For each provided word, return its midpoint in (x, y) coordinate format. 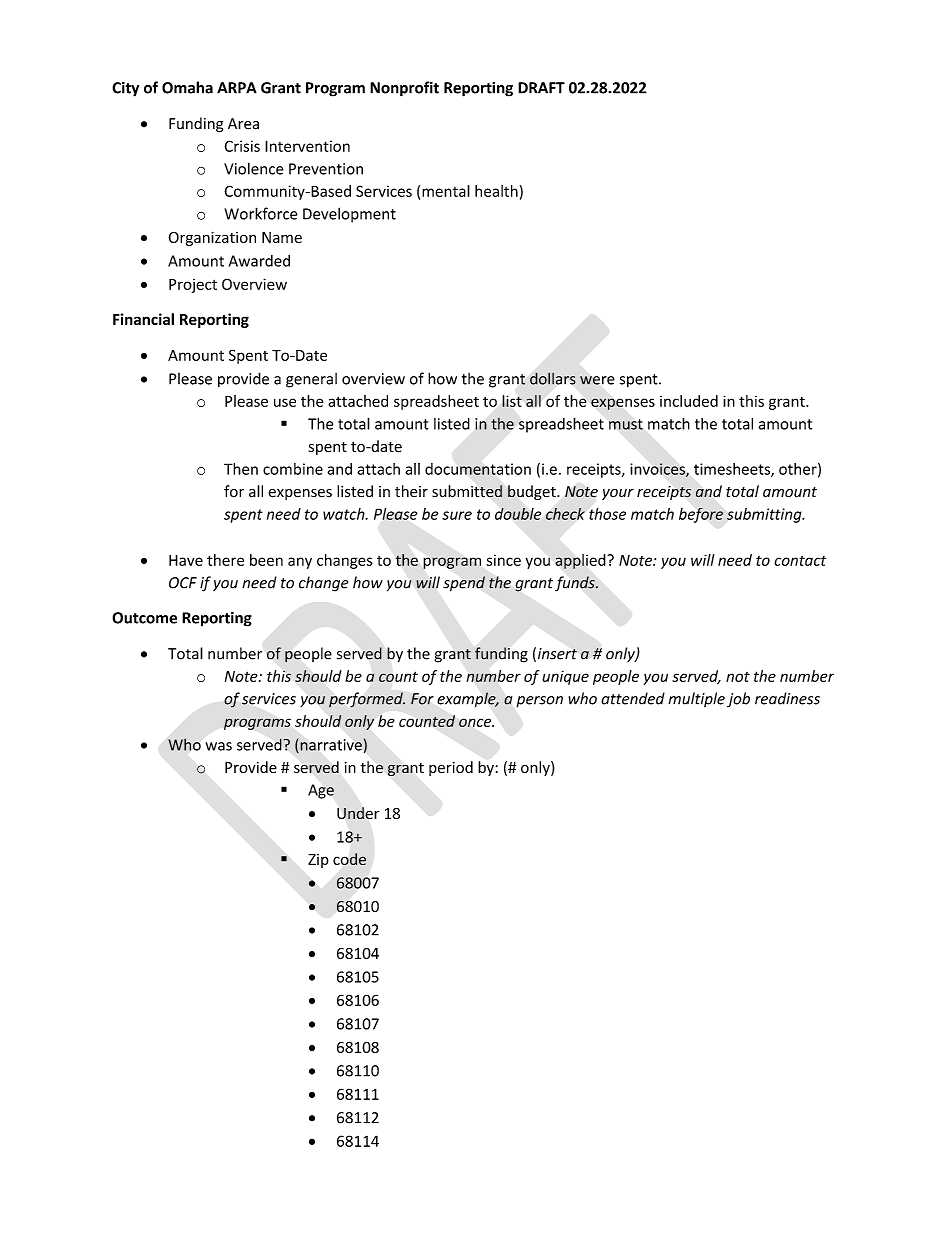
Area (243, 124)
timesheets (733, 470)
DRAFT (541, 88)
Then (241, 469)
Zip (318, 861)
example (467, 700)
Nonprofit (404, 89)
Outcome (144, 618)
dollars (553, 378)
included (689, 401)
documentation (478, 469)
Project (193, 285)
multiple (696, 699)
